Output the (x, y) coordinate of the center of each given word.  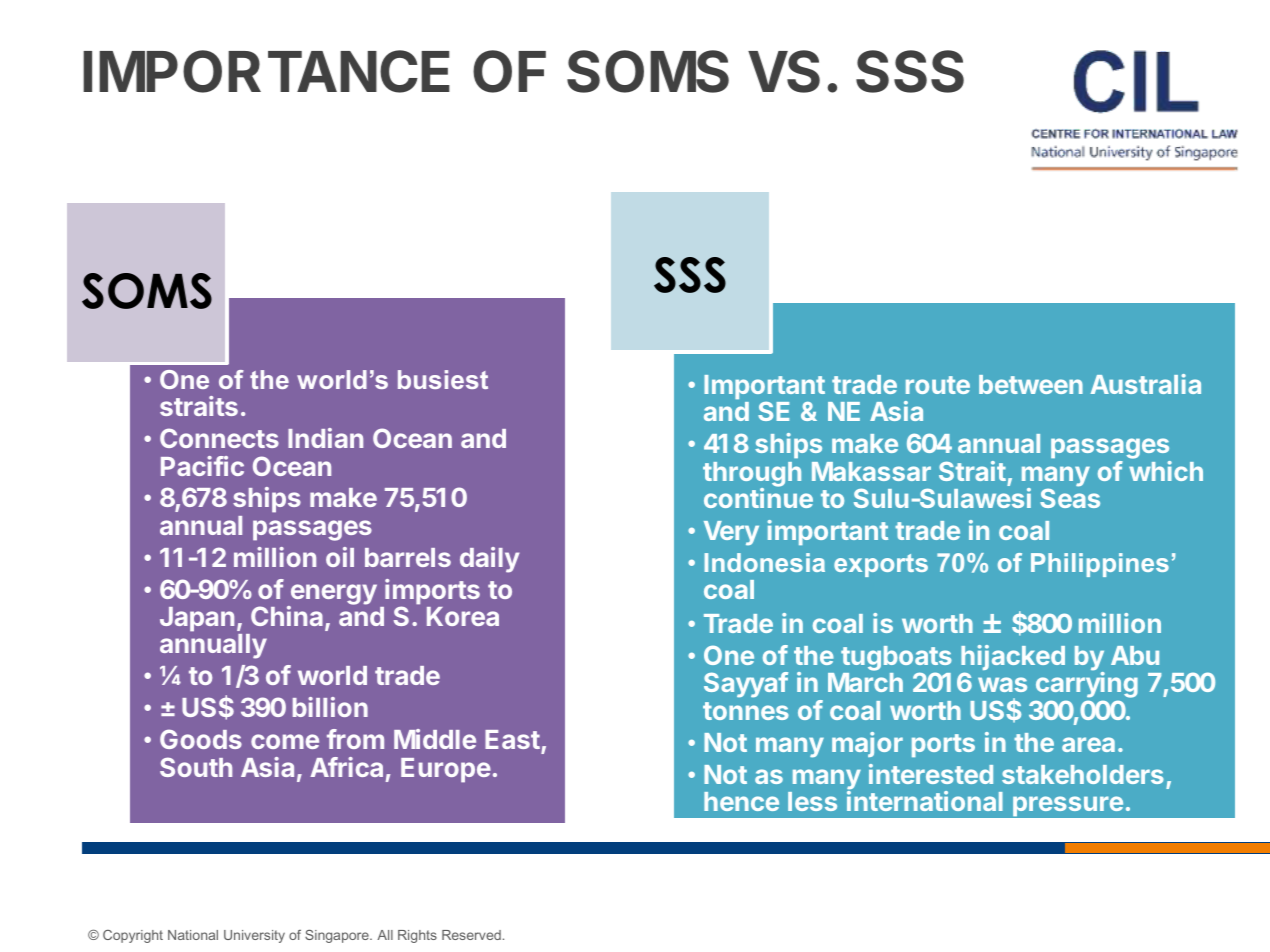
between (1031, 384)
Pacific (202, 466)
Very (731, 533)
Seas (1070, 498)
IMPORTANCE (266, 71)
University (254, 936)
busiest (443, 379)
